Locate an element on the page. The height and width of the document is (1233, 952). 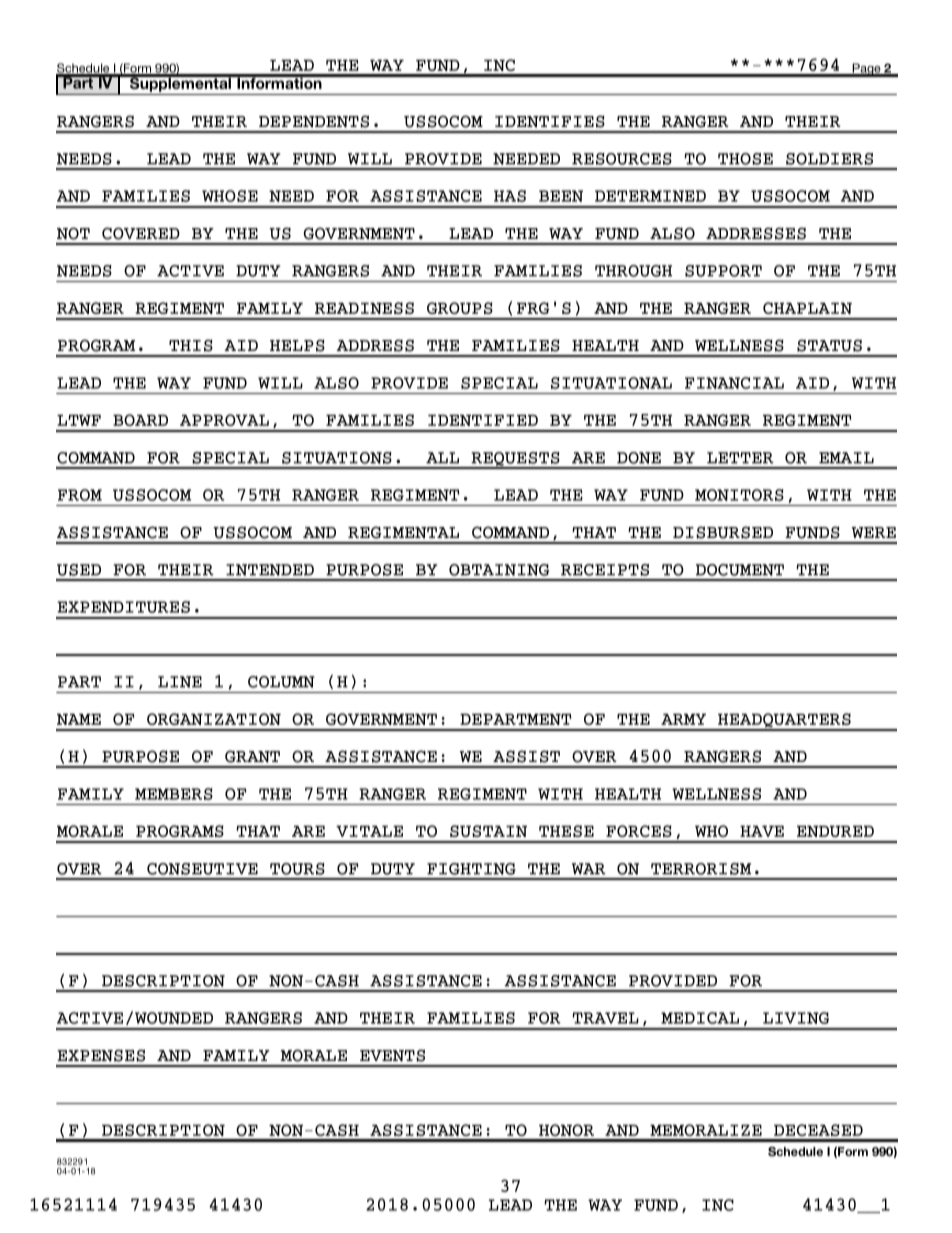
THIS is located at coordinates (191, 345).
